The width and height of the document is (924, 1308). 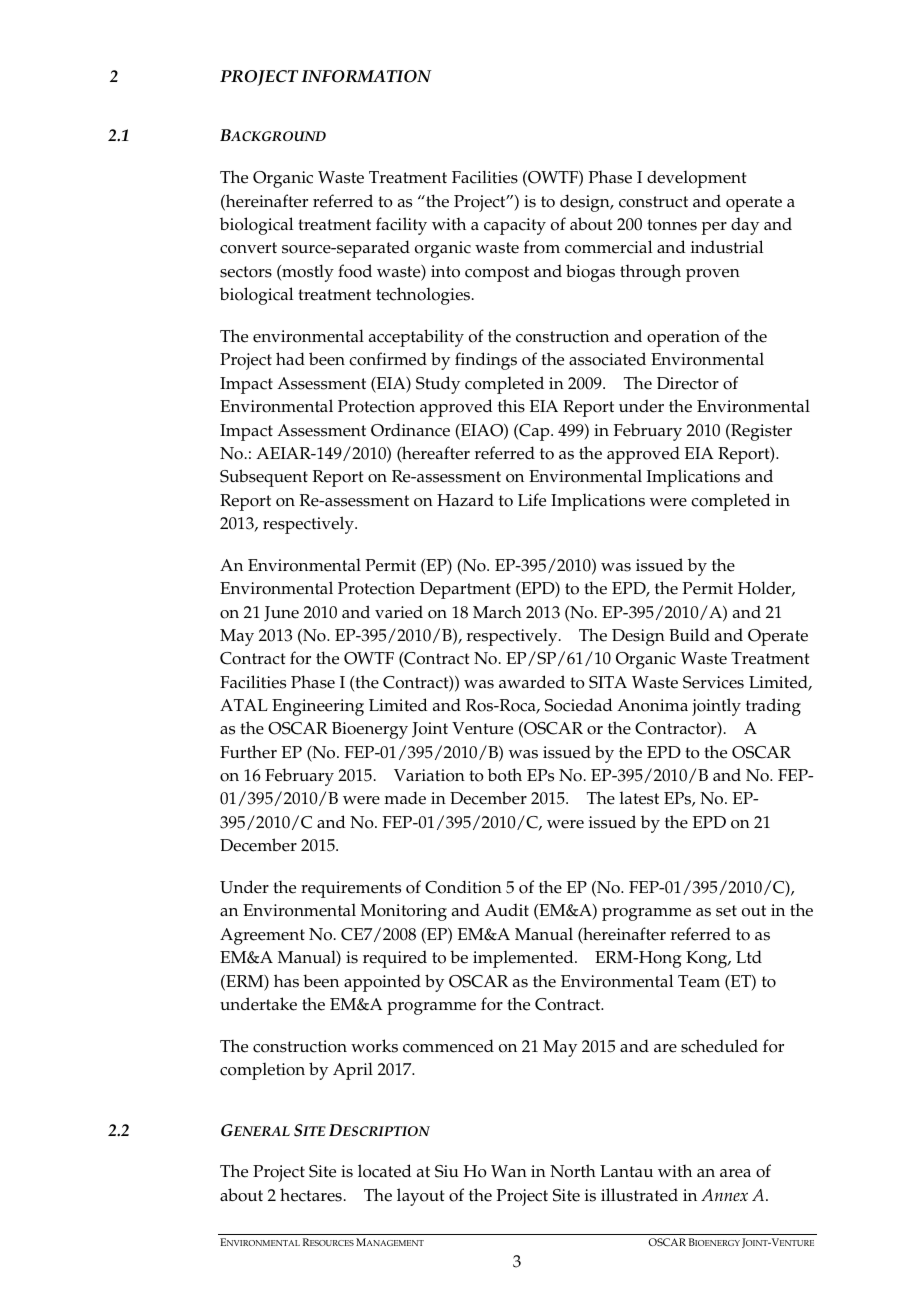 I want to click on latest, so click(x=639, y=798).
